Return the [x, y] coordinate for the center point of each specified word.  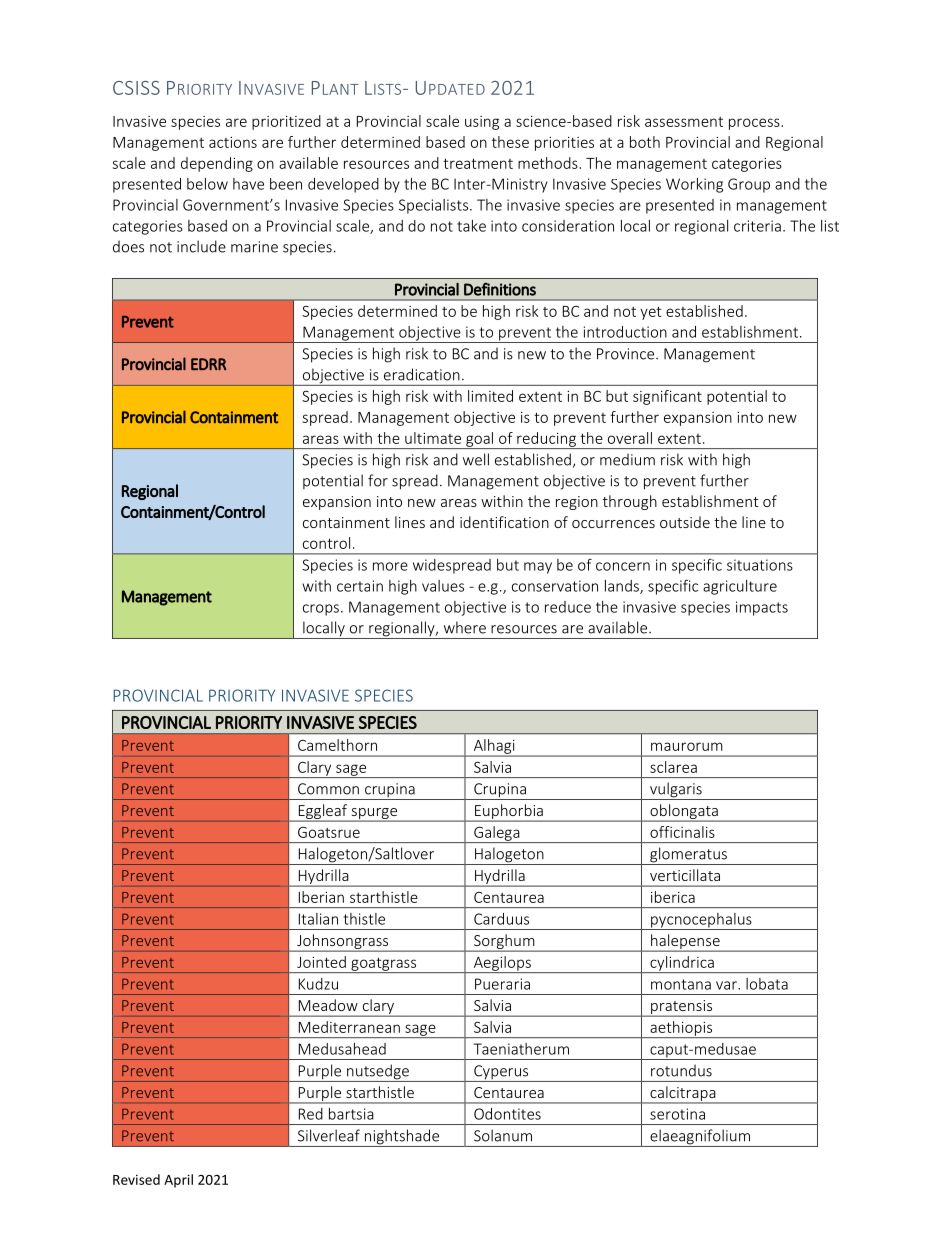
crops [321, 610]
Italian [318, 919]
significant [667, 397]
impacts [762, 608]
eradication [422, 374]
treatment [478, 163]
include [201, 246]
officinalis [682, 832]
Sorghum [504, 943]
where [465, 627]
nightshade [402, 1138]
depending [217, 164]
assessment [684, 122]
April [178, 1181]
